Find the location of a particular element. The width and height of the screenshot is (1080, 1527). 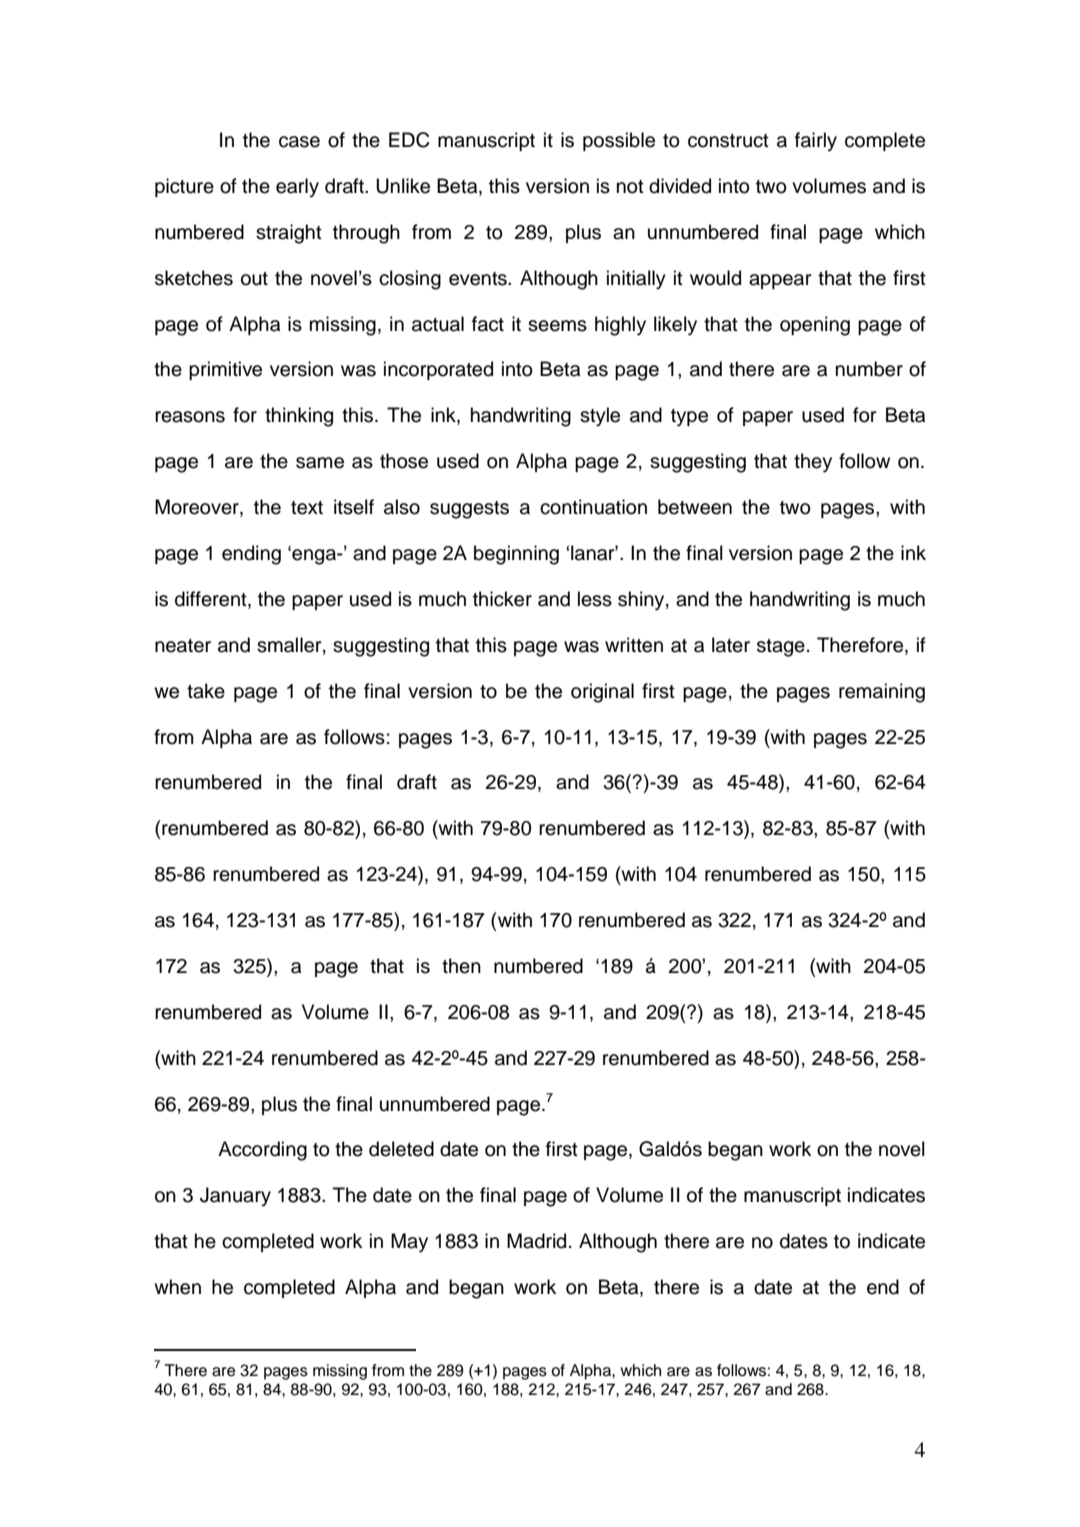

early is located at coordinates (297, 188).
